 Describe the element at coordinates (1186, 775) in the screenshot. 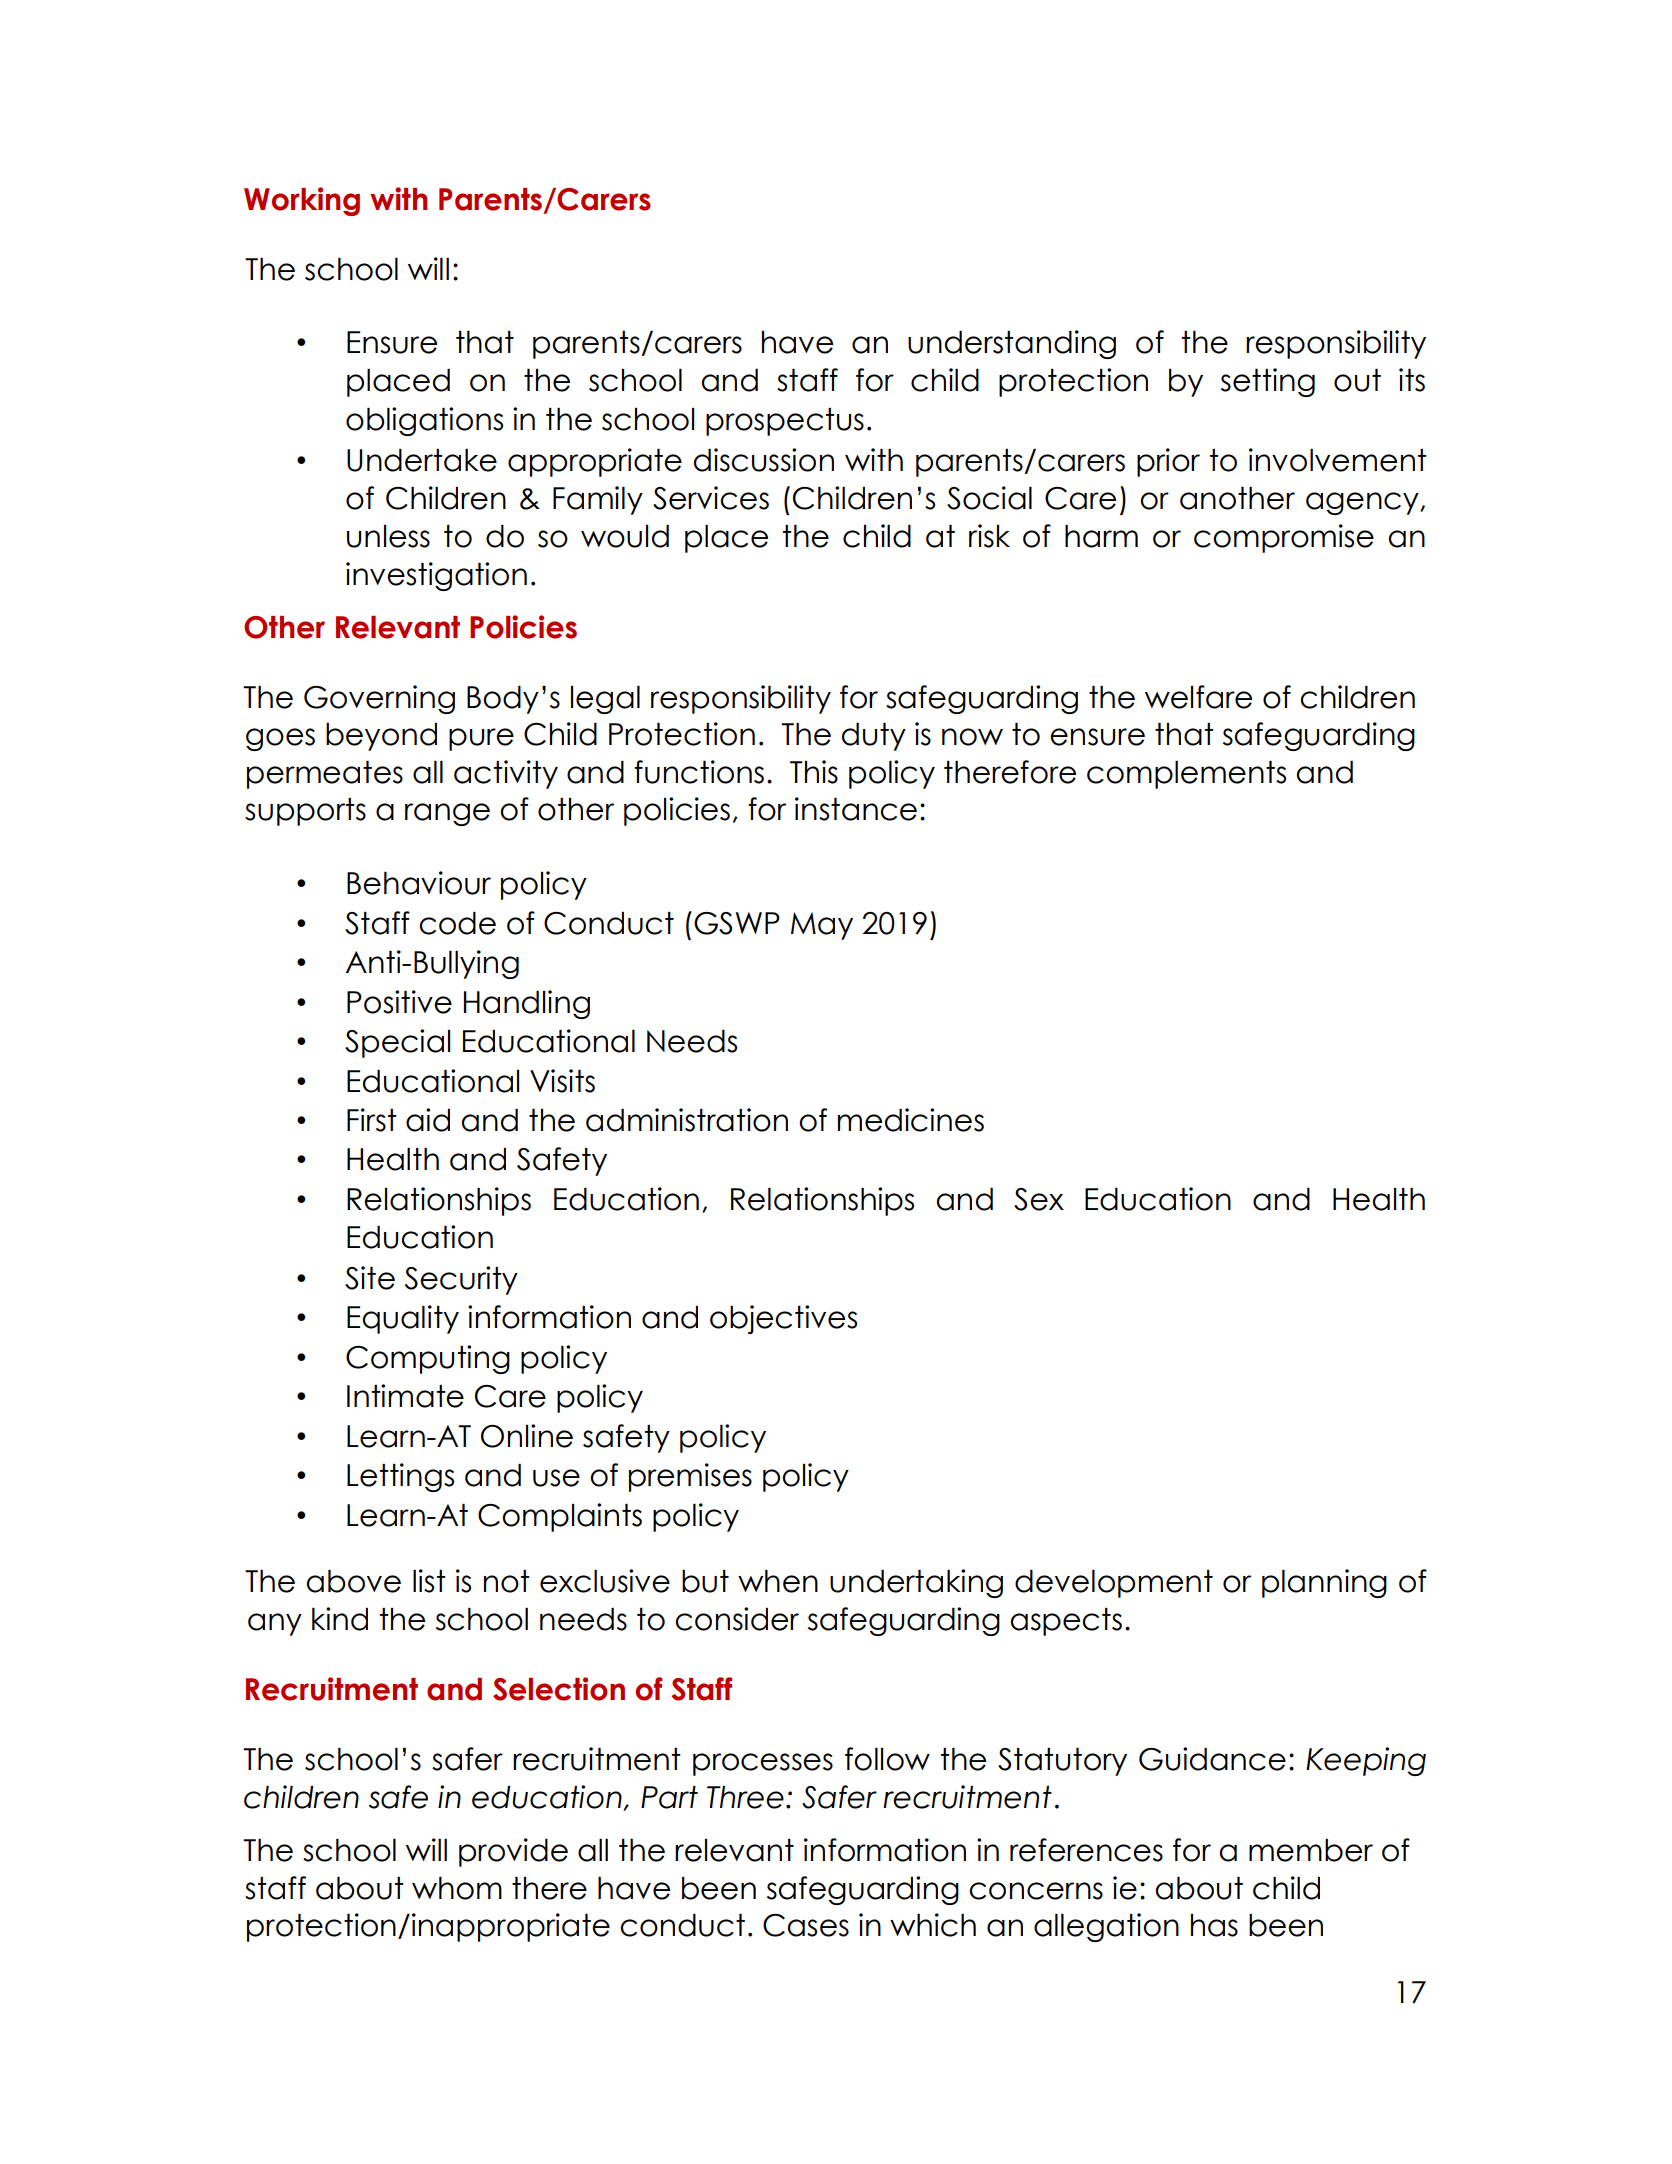

I see `complements` at that location.
